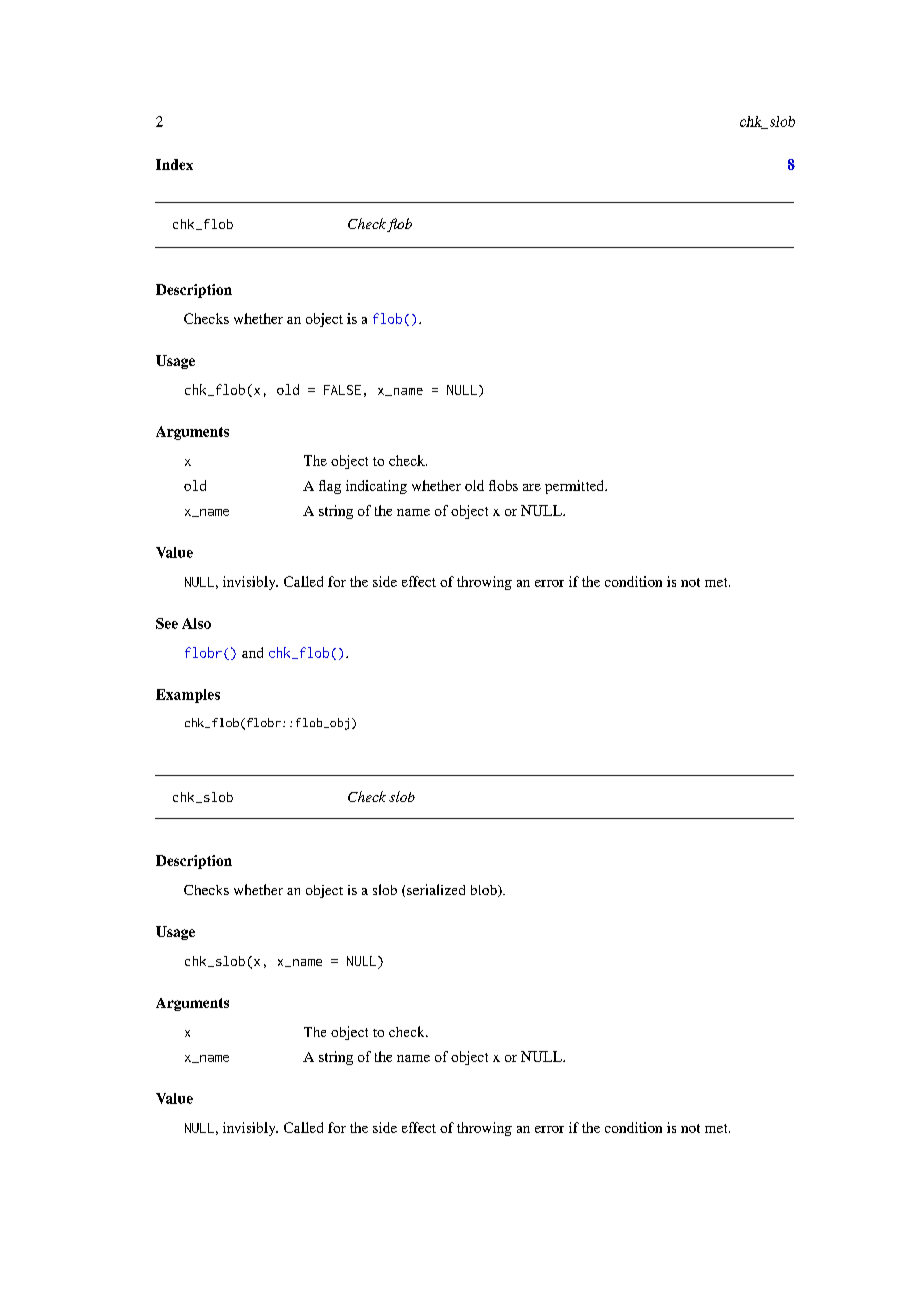  Describe the element at coordinates (330, 487) in the page. I see `flag` at that location.
